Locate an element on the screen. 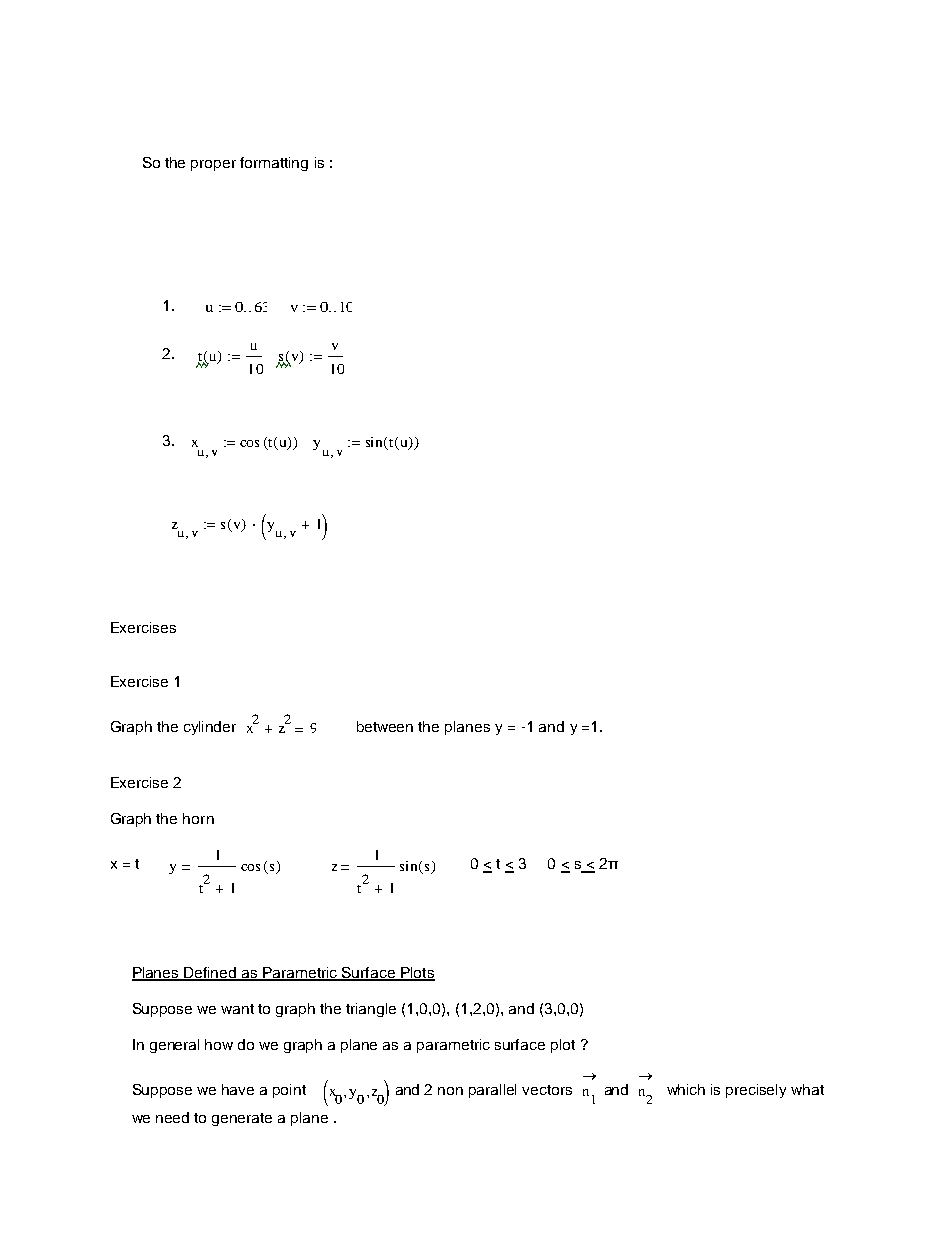 The height and width of the screenshot is (1233, 952). precisely is located at coordinates (756, 1091).
